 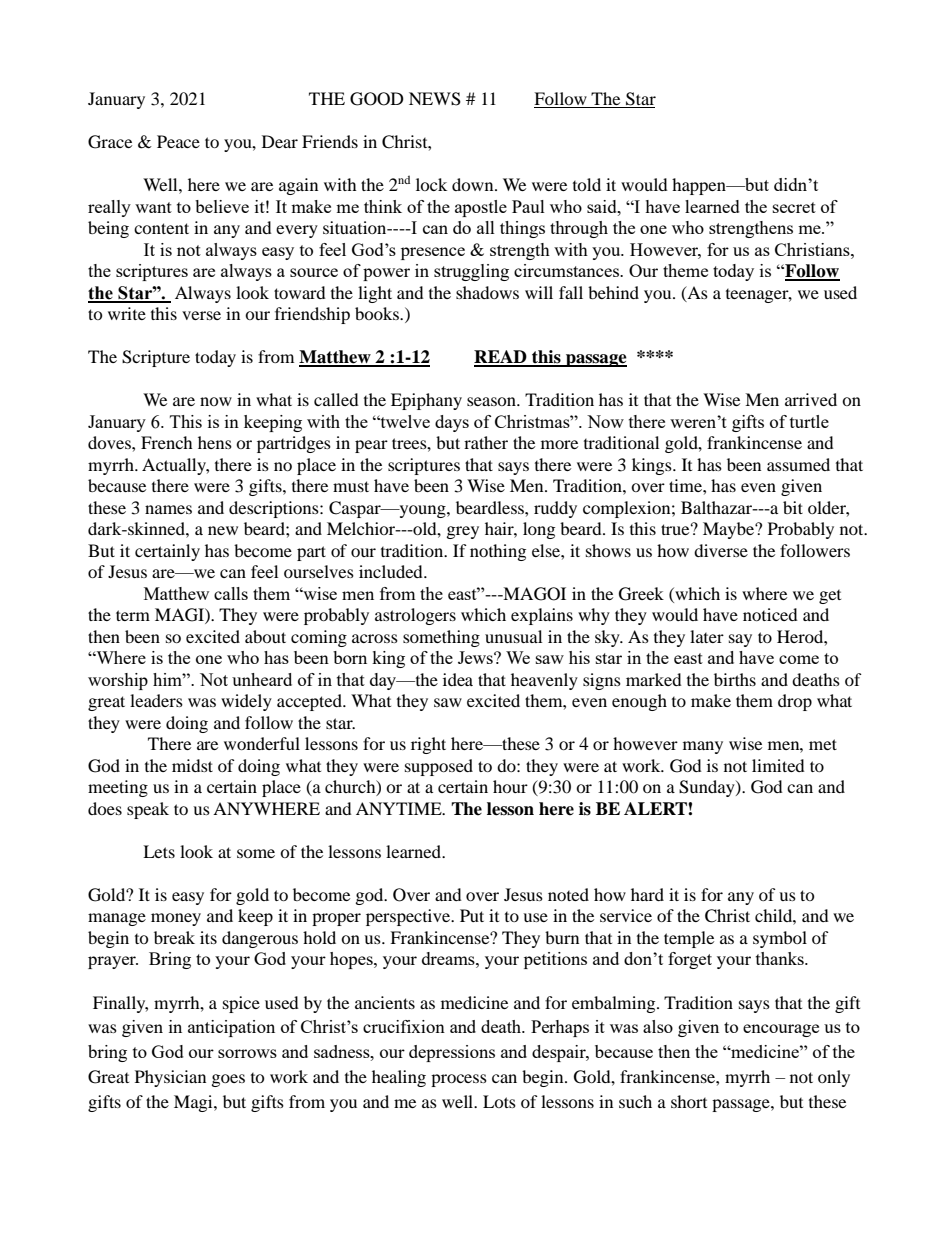 I want to click on Peace, so click(x=178, y=141).
